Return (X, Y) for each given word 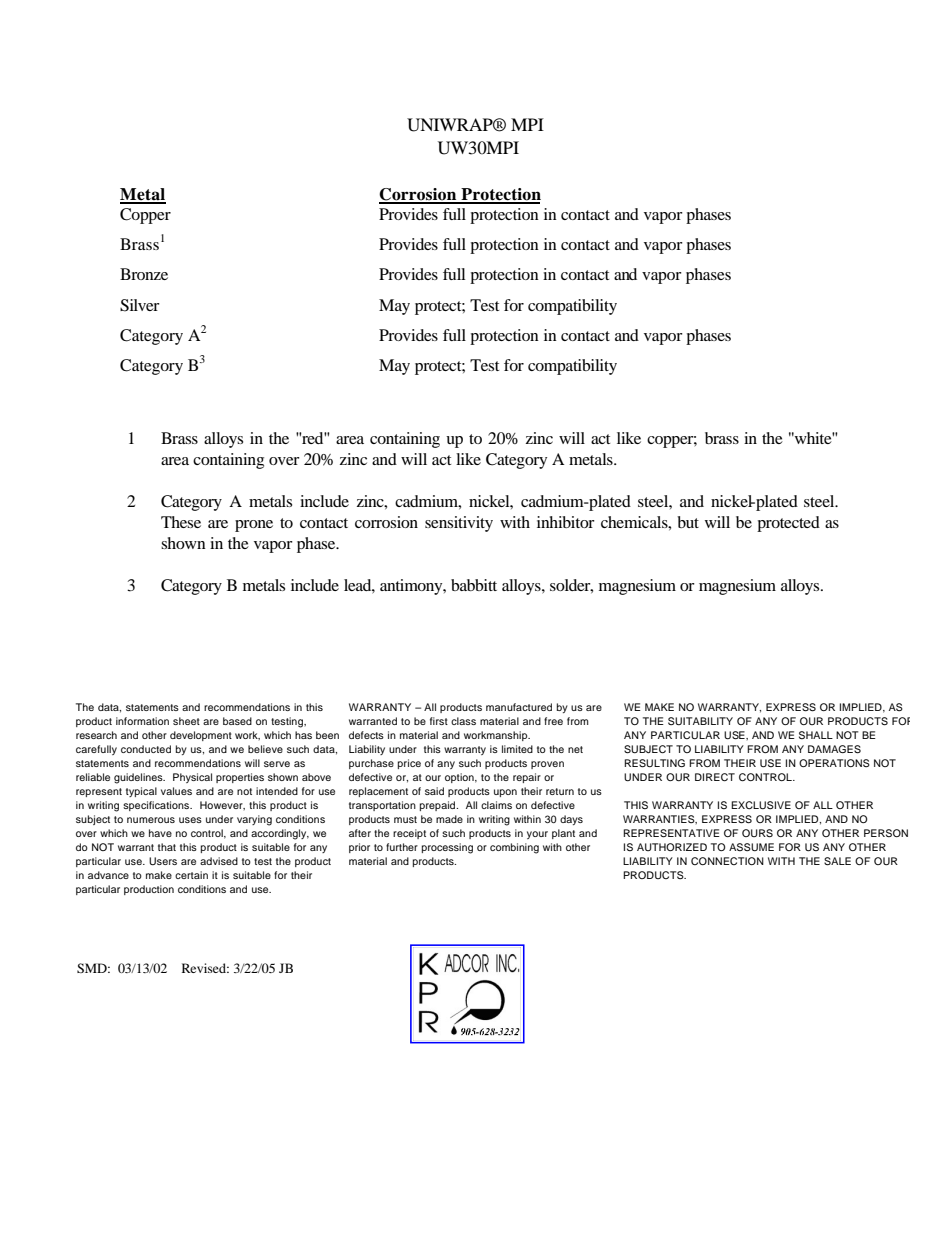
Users (163, 861)
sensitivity (459, 524)
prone (254, 526)
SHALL (816, 735)
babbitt (474, 585)
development (201, 736)
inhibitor (566, 522)
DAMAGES (834, 749)
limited (517, 749)
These (181, 522)
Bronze (144, 274)
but (688, 522)
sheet (186, 721)
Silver (140, 305)
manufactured (519, 707)
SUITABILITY (700, 721)
